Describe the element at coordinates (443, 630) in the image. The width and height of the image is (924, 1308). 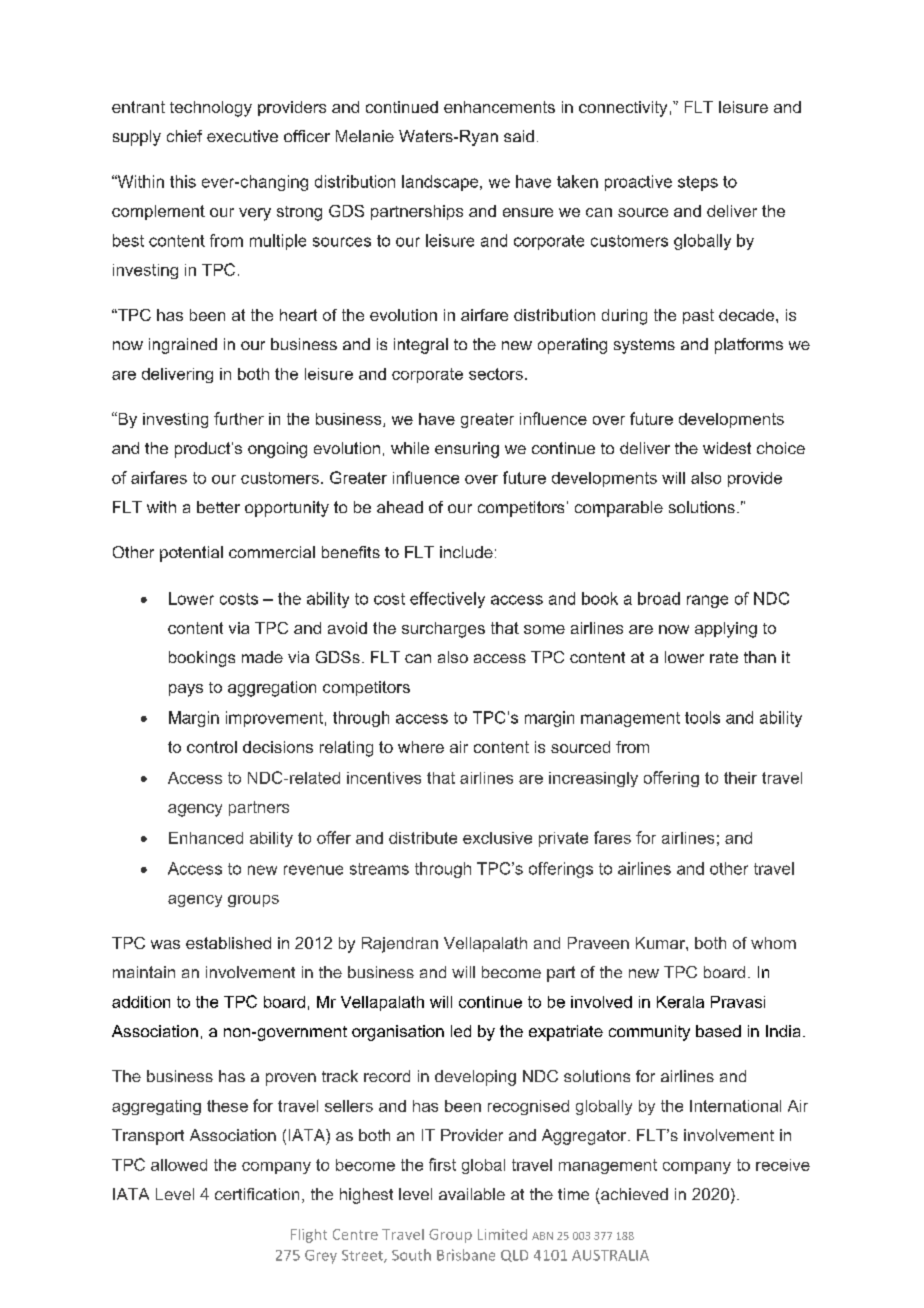
I see `surcharges` at that location.
